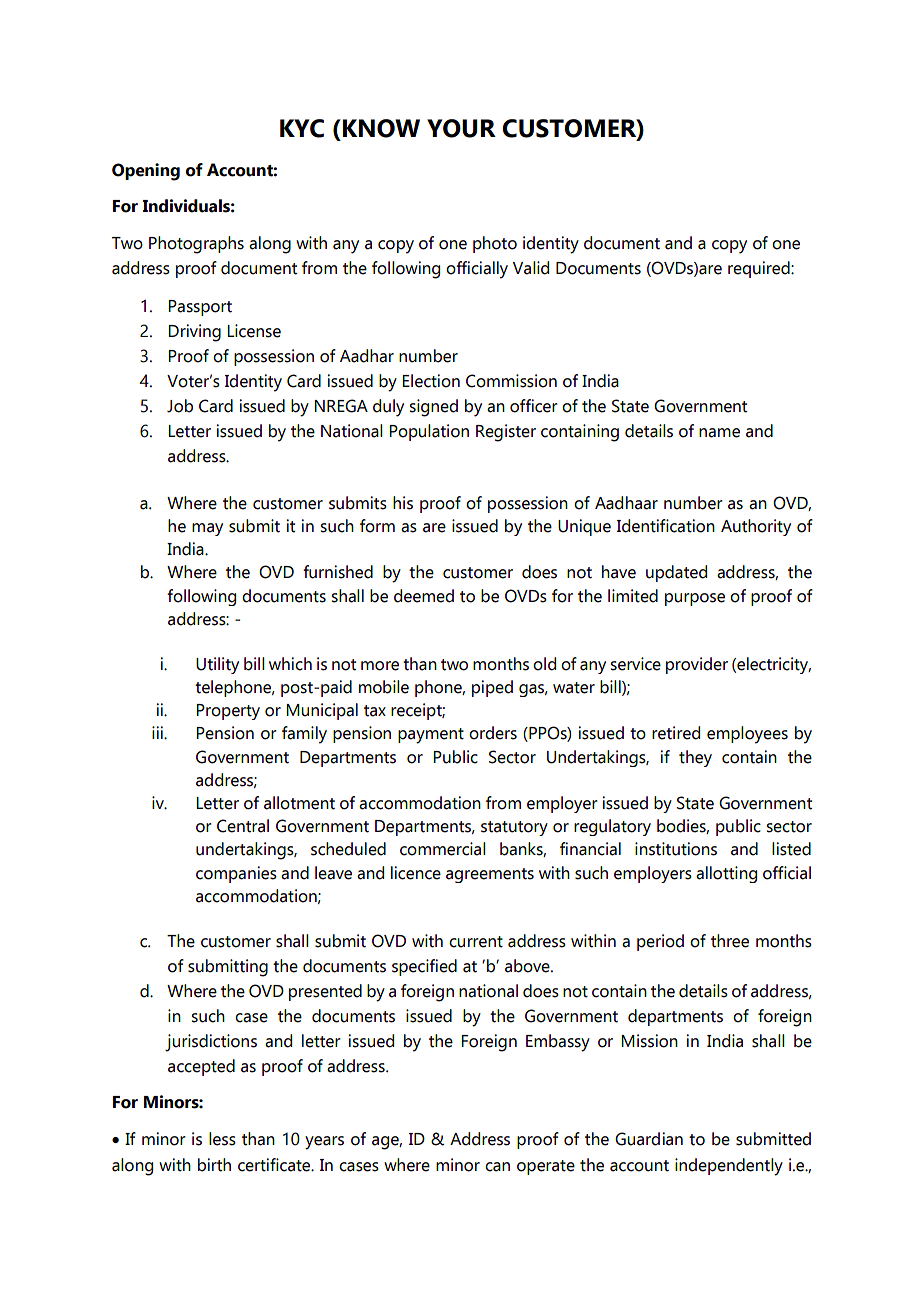  I want to click on Property, so click(228, 712).
